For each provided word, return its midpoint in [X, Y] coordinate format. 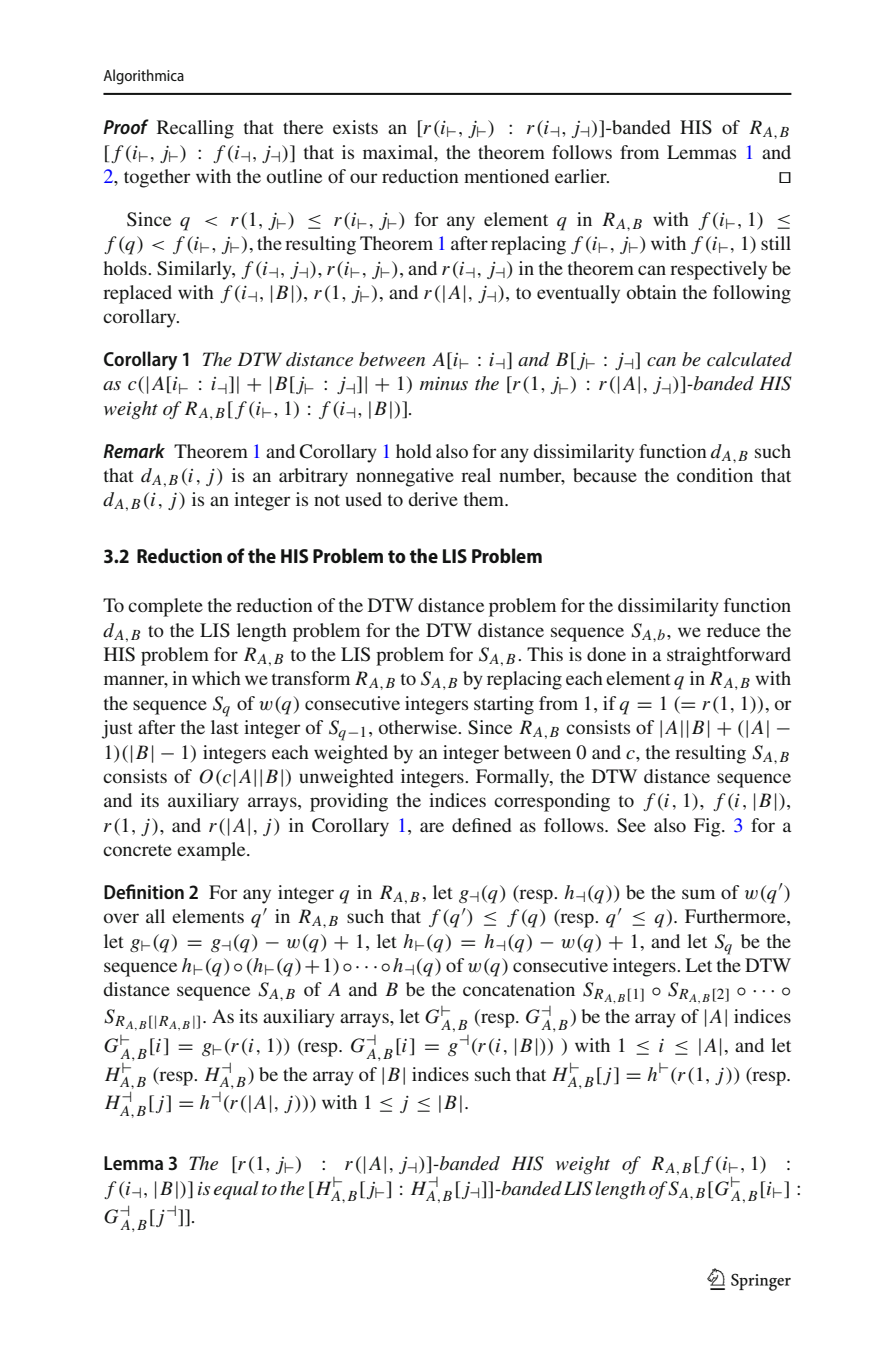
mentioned [506, 176]
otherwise [419, 727]
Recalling [195, 129]
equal [236, 1190]
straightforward [729, 656]
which [216, 678]
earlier [582, 176]
